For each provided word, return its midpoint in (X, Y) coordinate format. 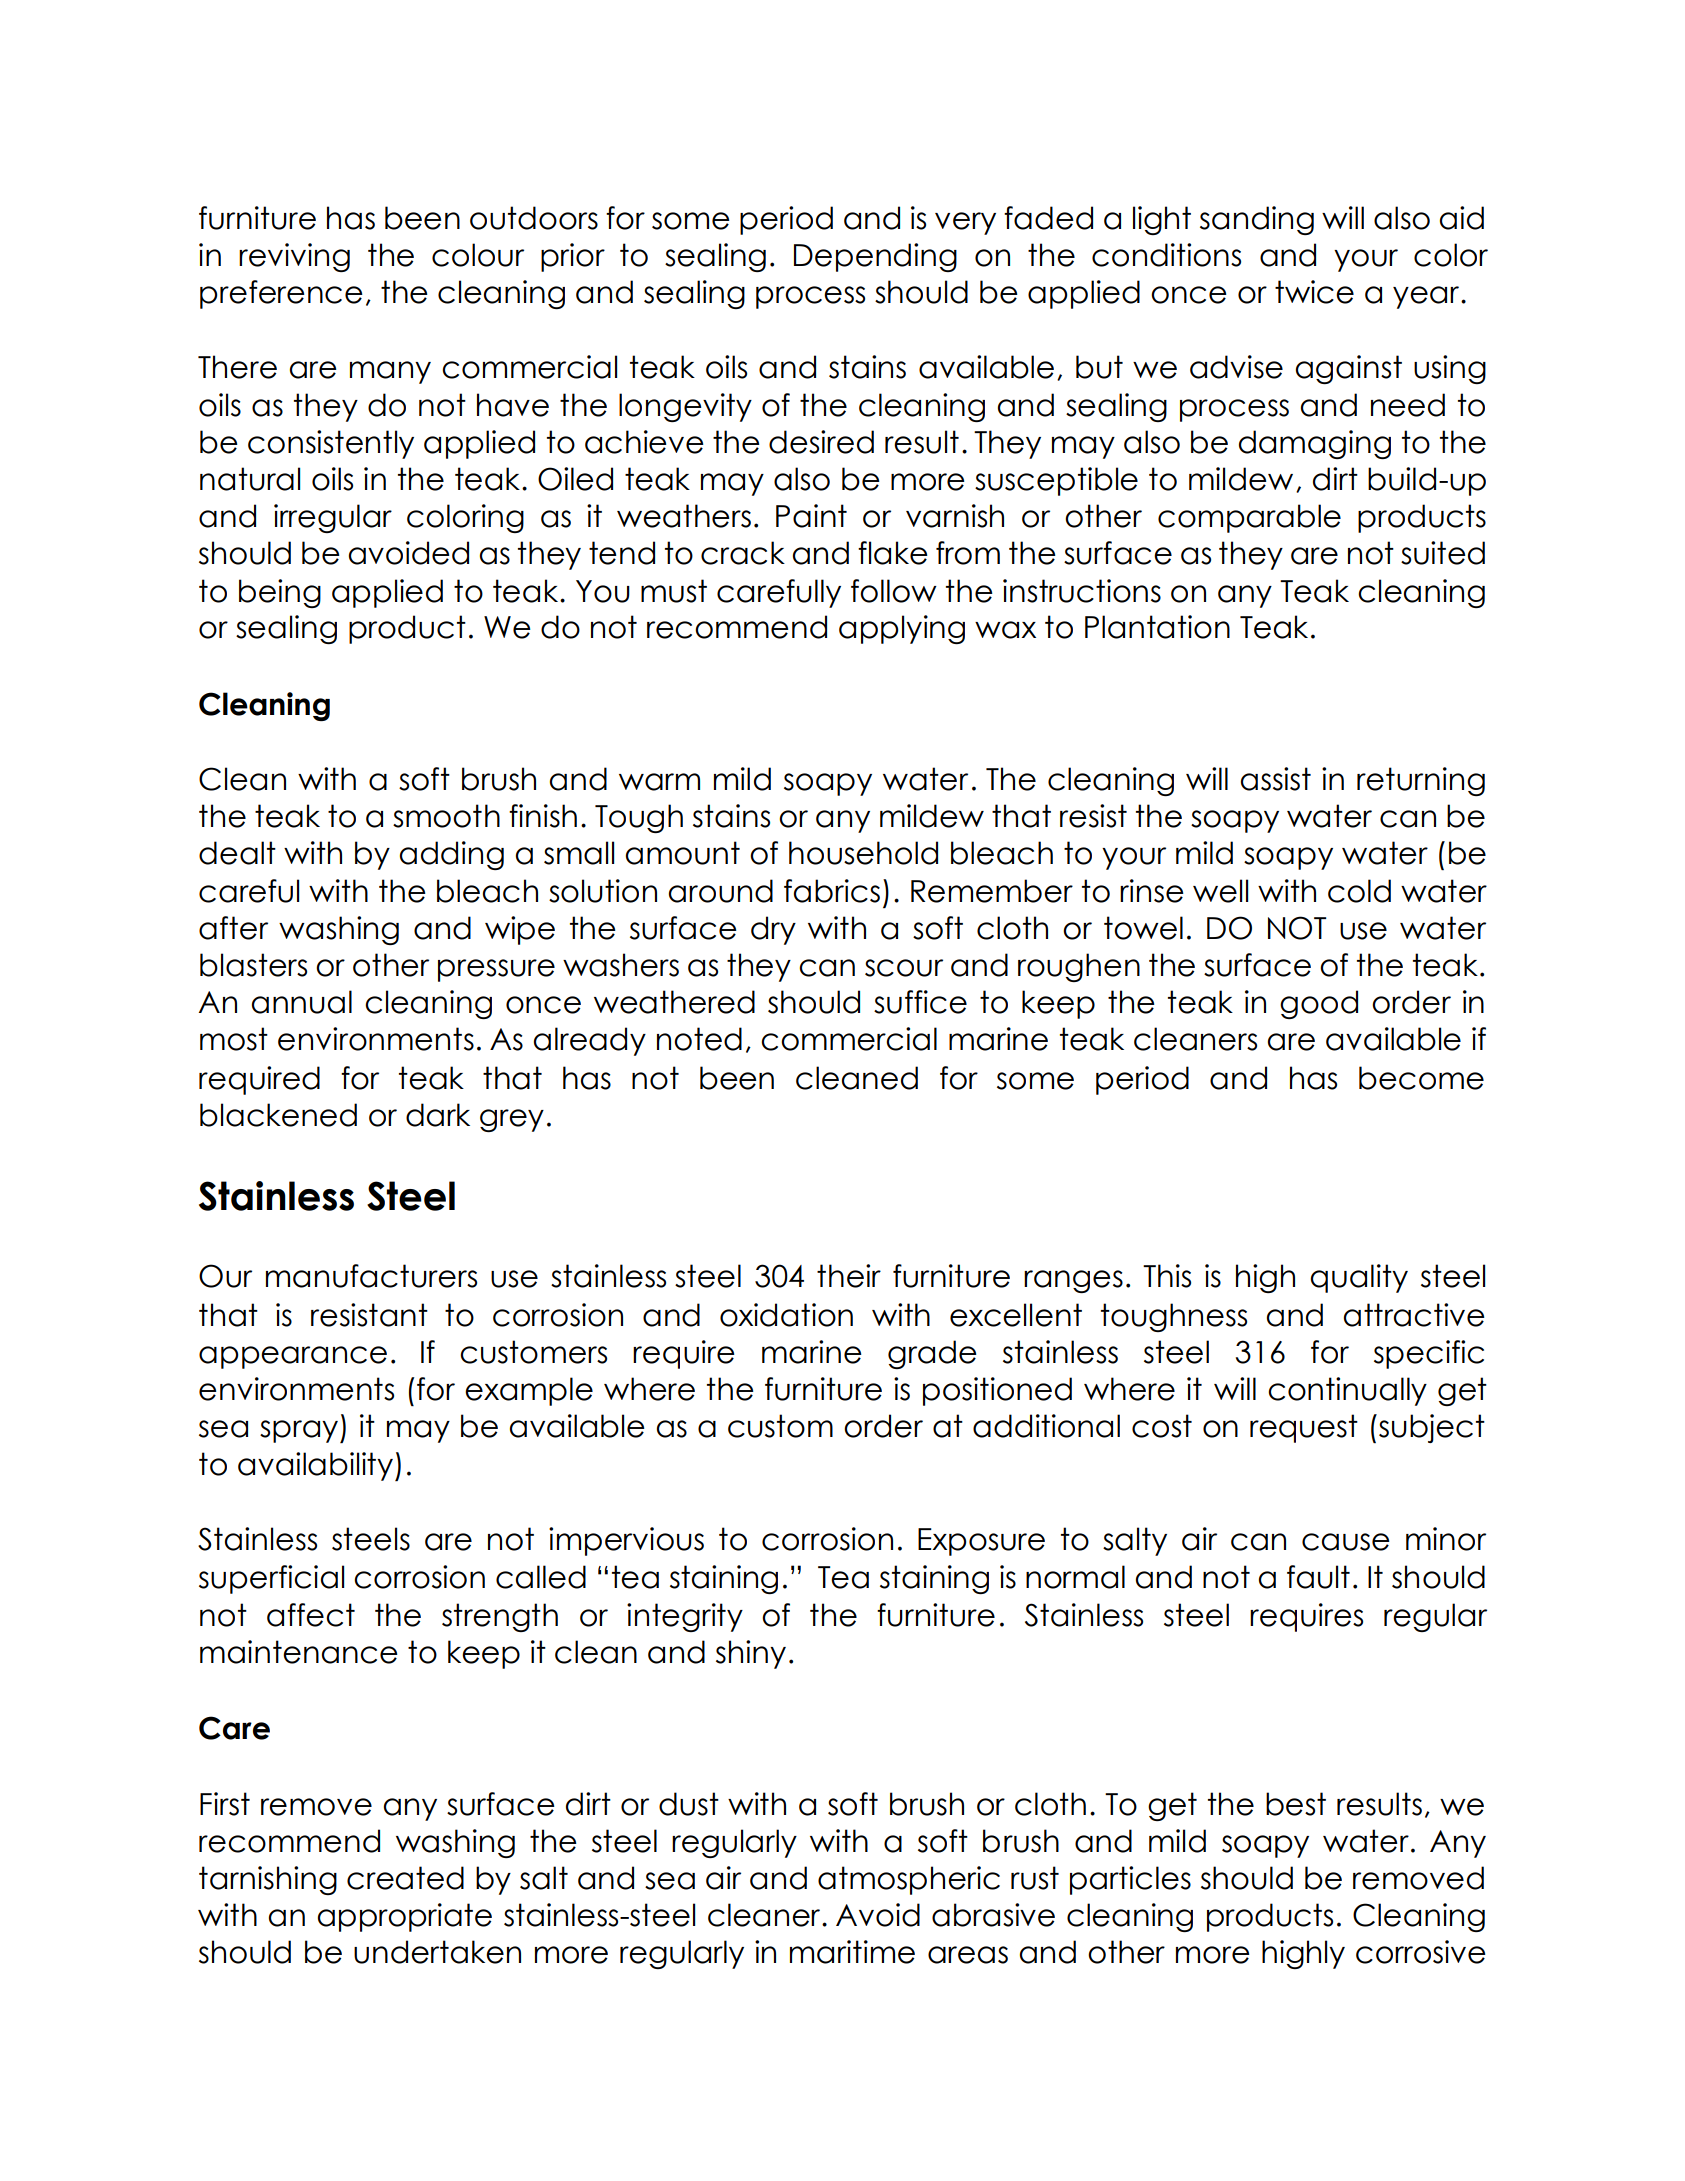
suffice (920, 1002)
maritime (852, 1952)
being (280, 593)
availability (315, 1466)
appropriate (405, 1917)
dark (438, 1115)
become (1421, 1078)
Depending (875, 257)
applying (902, 629)
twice (1314, 292)
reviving (294, 257)
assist (1276, 779)
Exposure (981, 1542)
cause (1346, 1542)
